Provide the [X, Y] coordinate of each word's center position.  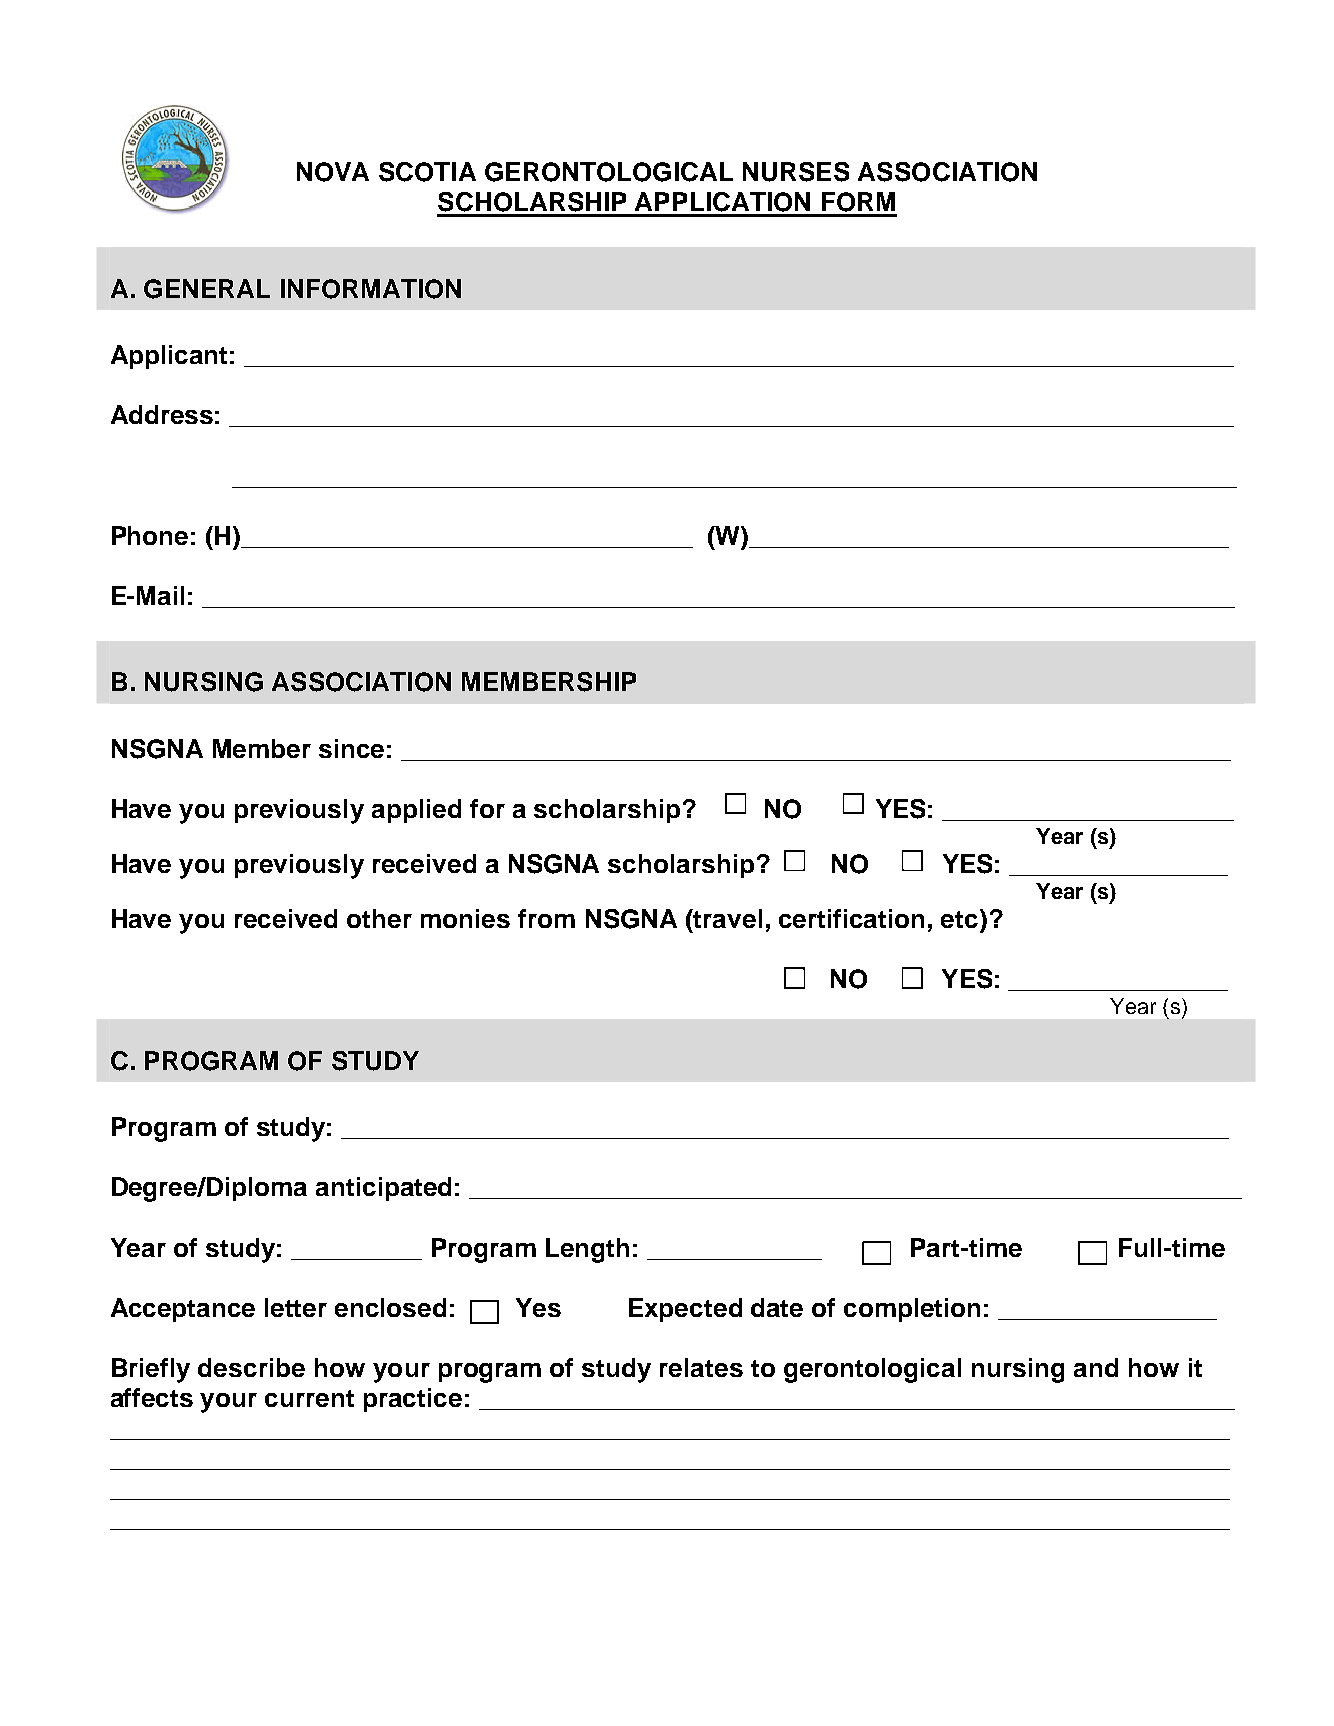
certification [851, 918]
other [379, 918]
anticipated [383, 1189]
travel [727, 918]
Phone [150, 535]
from [546, 918]
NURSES [796, 172]
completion [912, 1310]
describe [251, 1367]
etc [961, 918]
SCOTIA [427, 172]
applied [416, 811]
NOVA [333, 172]
